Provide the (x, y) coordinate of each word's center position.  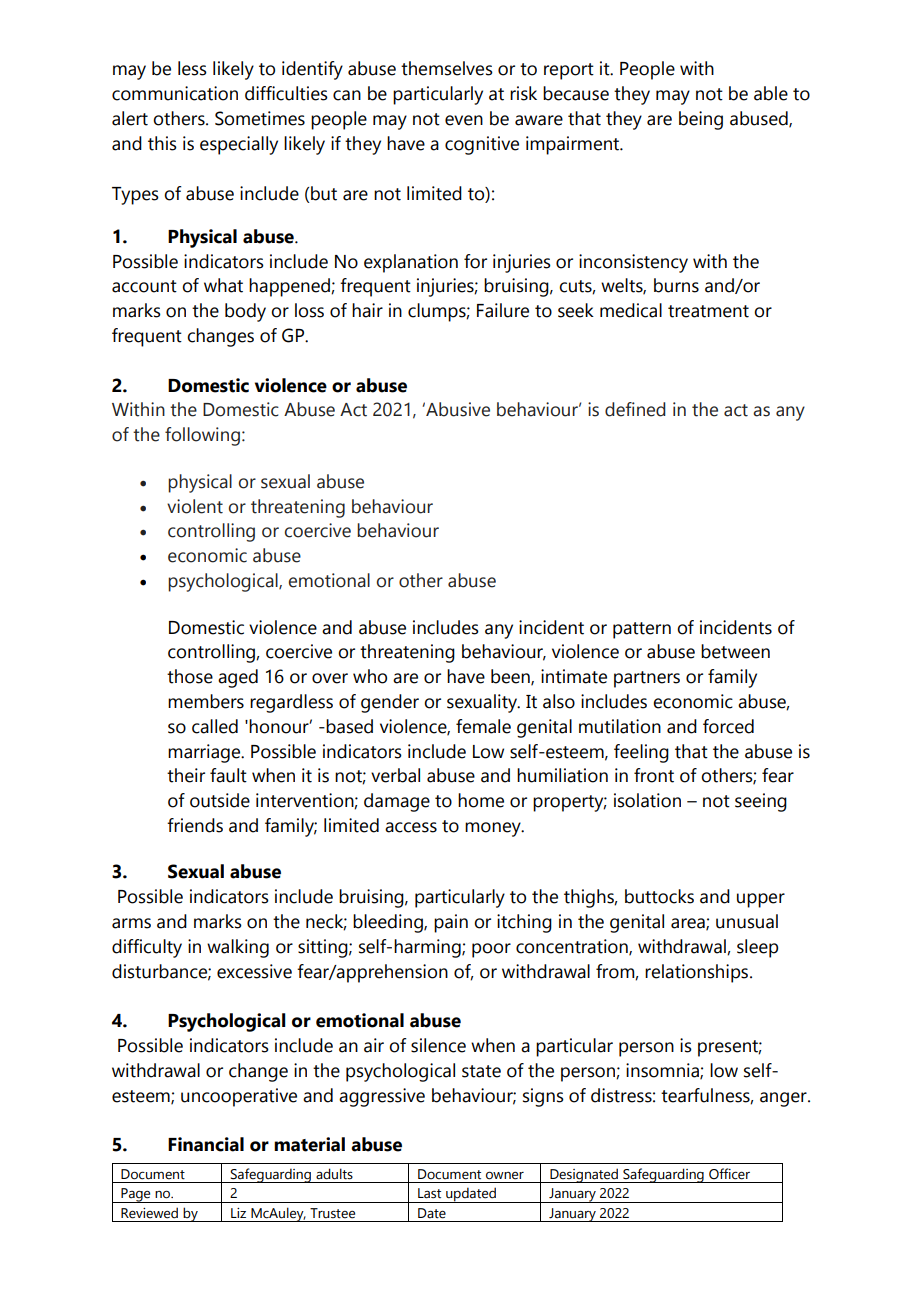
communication (175, 93)
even (464, 120)
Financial (206, 1144)
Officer (729, 1174)
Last (429, 1193)
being (701, 120)
